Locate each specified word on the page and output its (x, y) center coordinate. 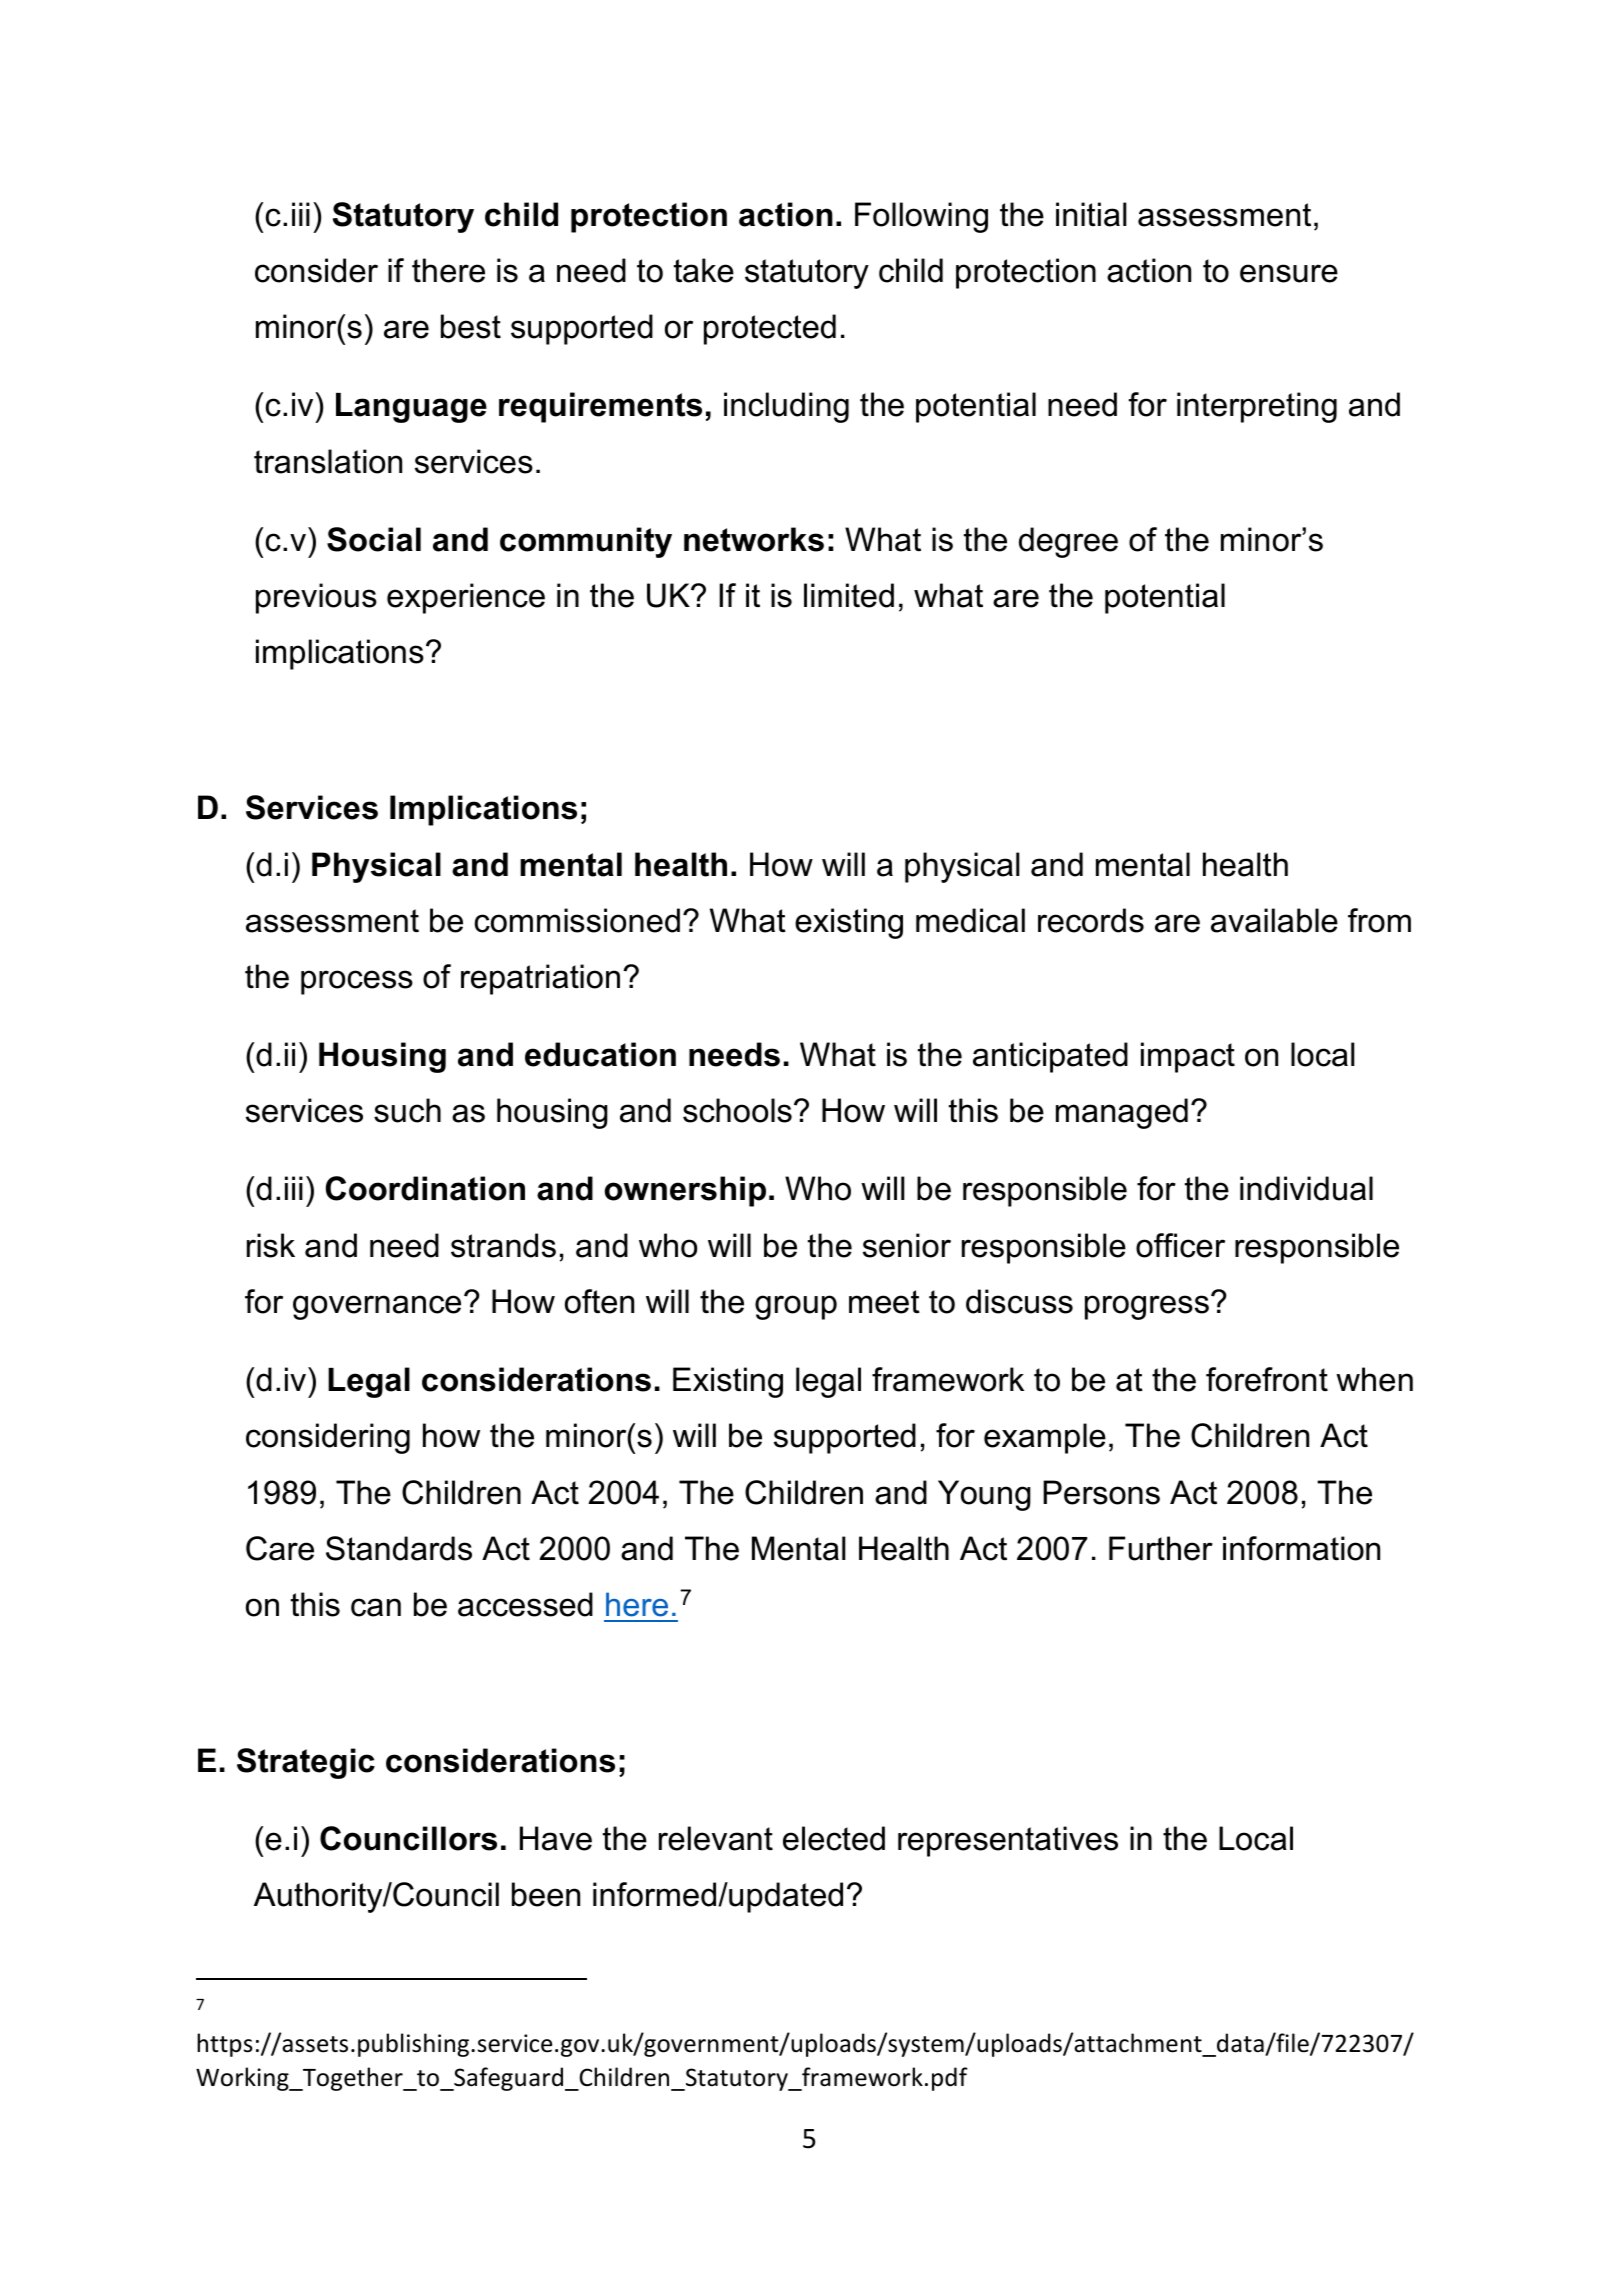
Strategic (306, 1763)
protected (770, 329)
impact (1188, 1057)
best (471, 326)
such (407, 1110)
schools (737, 1110)
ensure (1289, 273)
